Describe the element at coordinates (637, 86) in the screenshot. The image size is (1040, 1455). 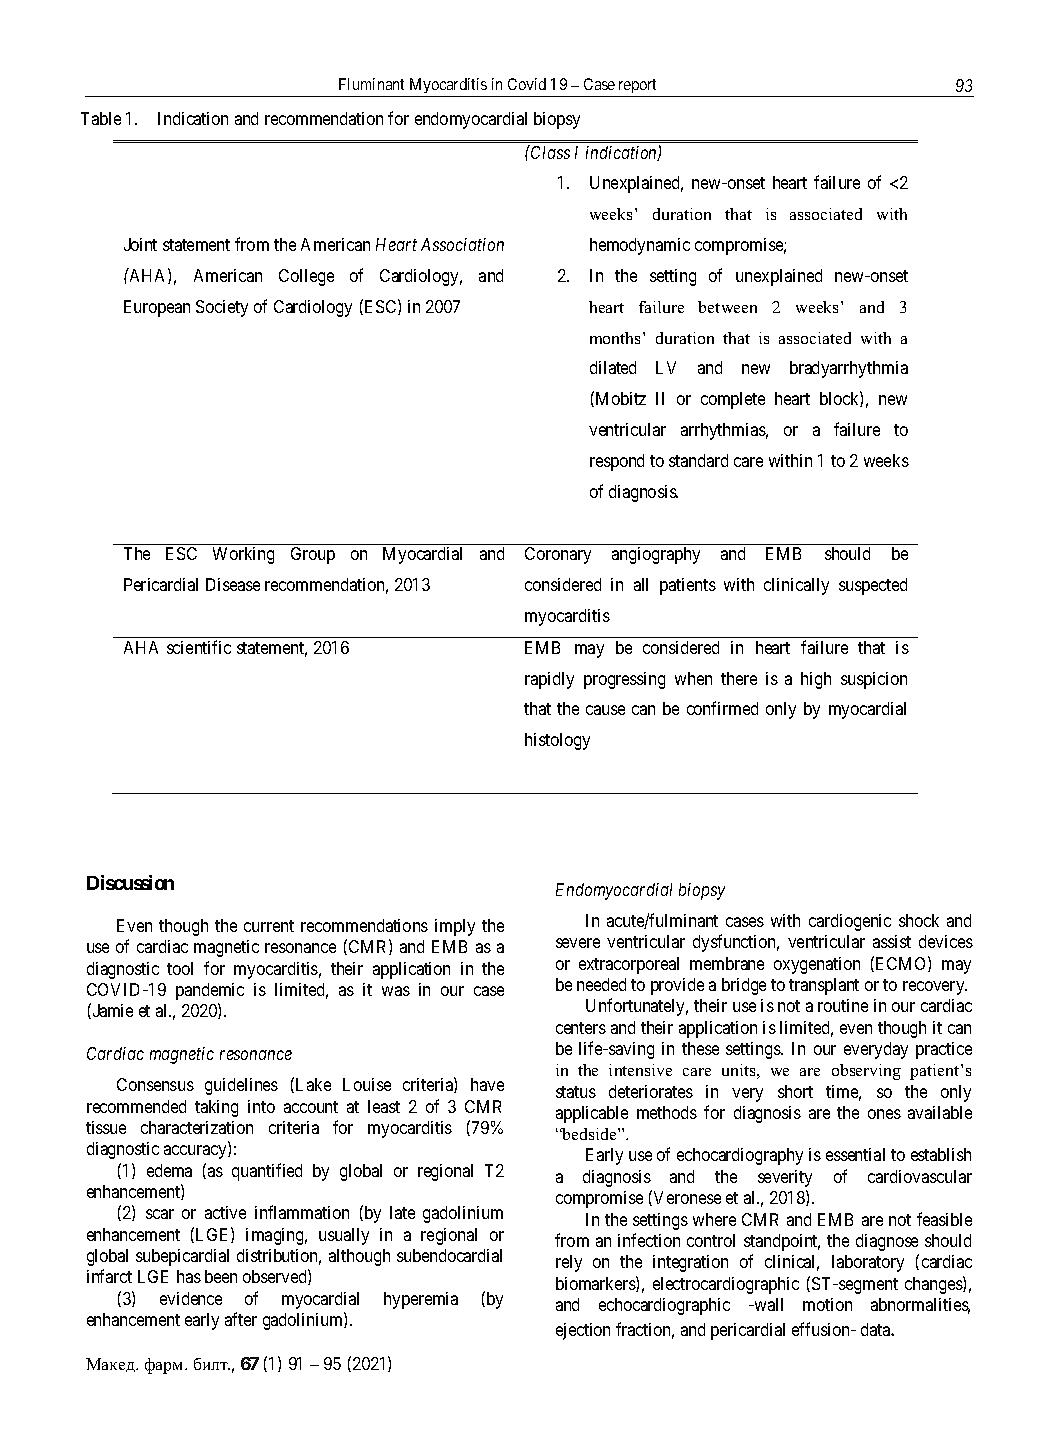
I see `report` at that location.
